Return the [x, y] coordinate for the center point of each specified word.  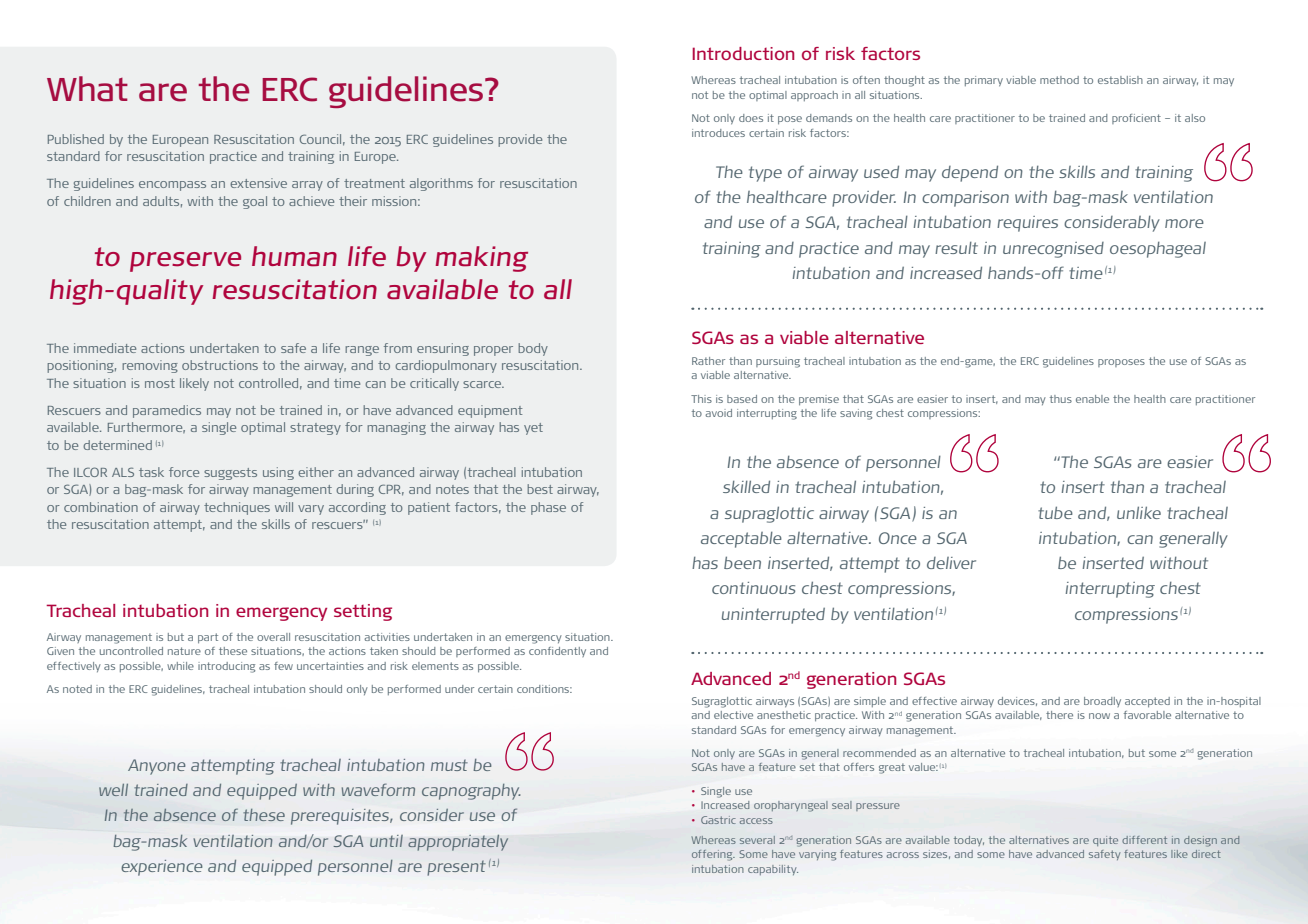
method [1059, 80]
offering [713, 855]
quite [1105, 841]
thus [1061, 399]
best [540, 489]
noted [77, 689]
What [87, 89]
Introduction [743, 53]
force [184, 472]
